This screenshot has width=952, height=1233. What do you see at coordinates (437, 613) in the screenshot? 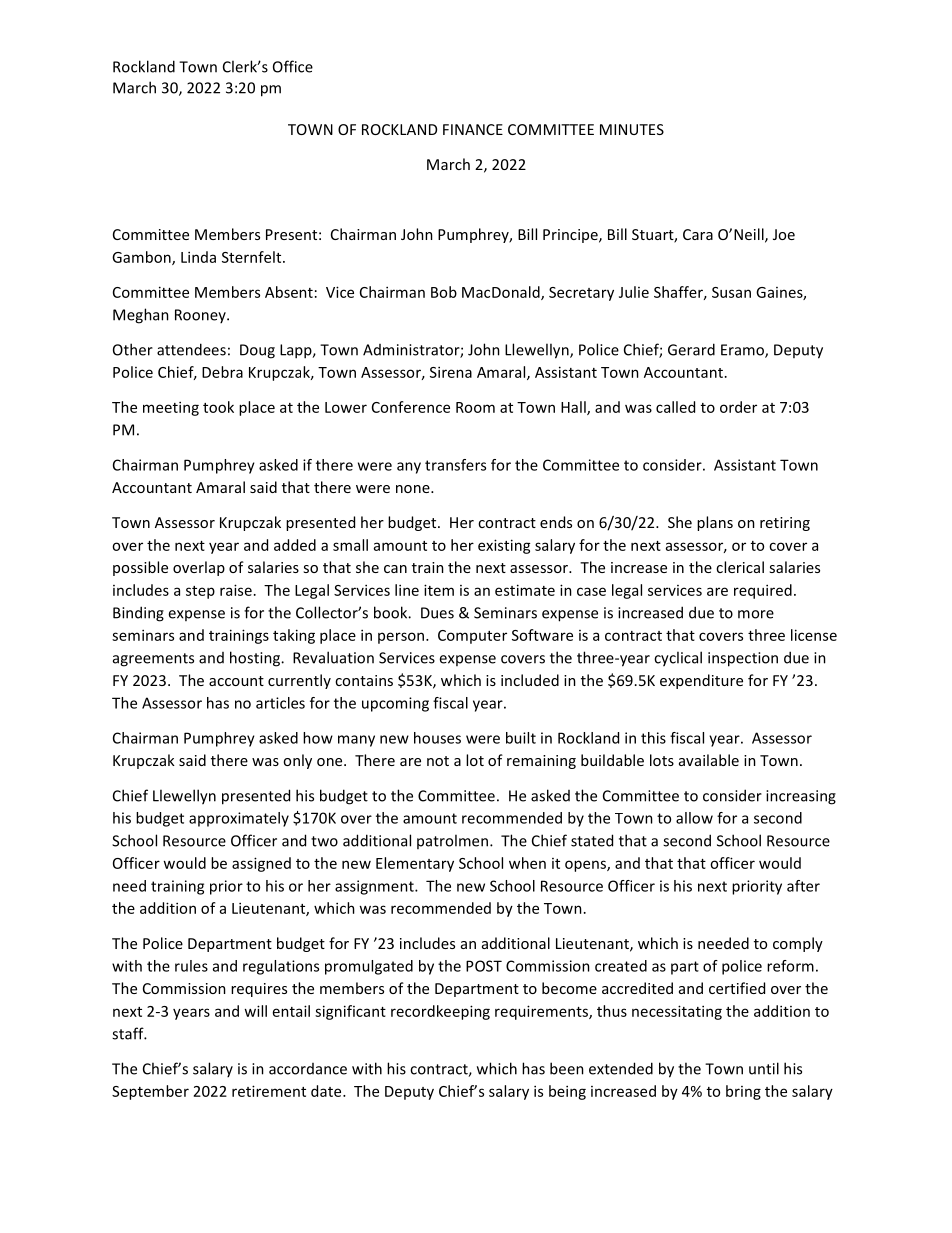
I see `Dues` at bounding box center [437, 613].
